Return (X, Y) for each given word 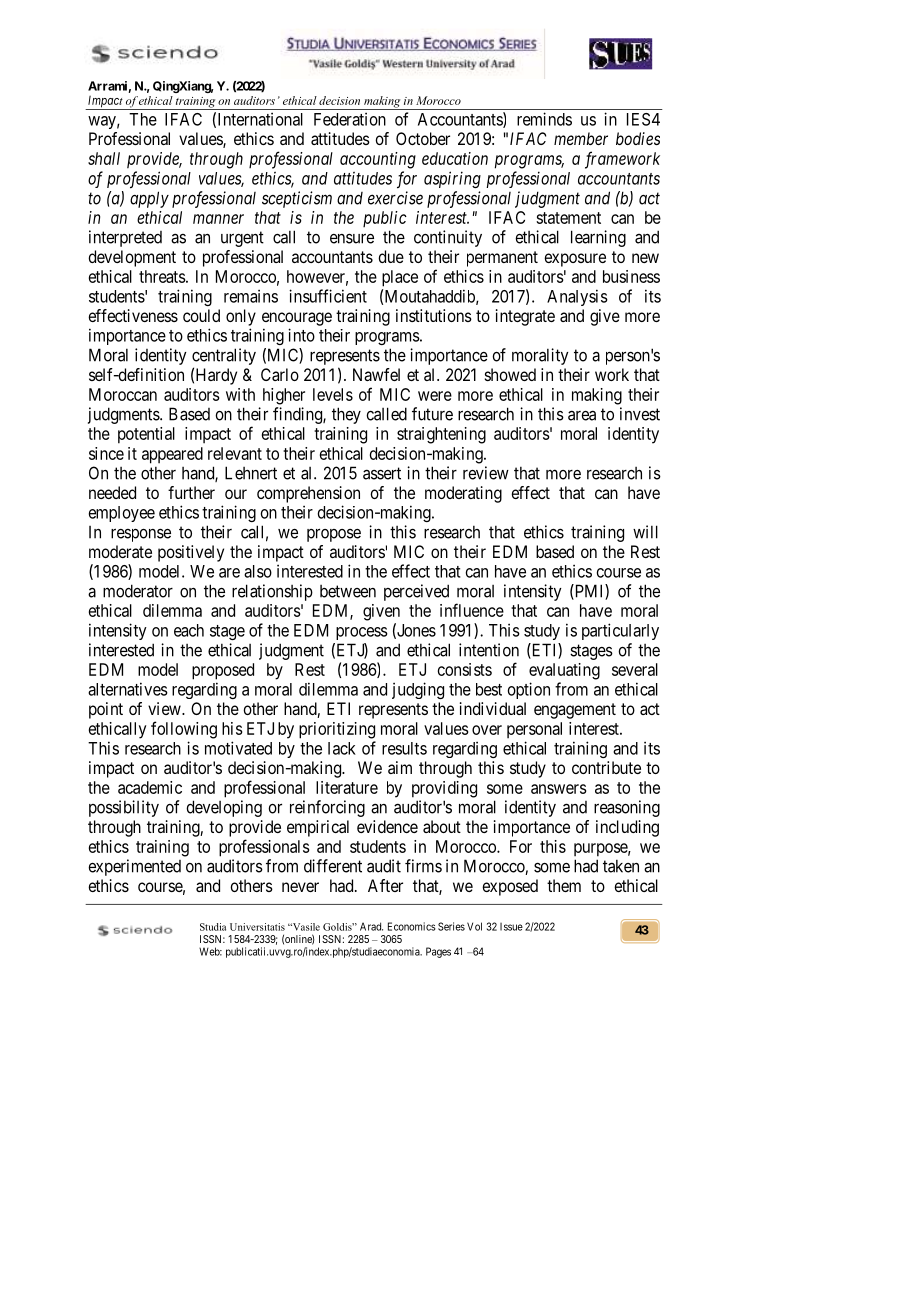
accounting (378, 160)
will (645, 532)
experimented (134, 867)
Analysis (577, 297)
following (184, 730)
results (404, 748)
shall (104, 158)
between (348, 591)
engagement (575, 711)
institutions (434, 315)
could (201, 315)
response (141, 535)
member (581, 138)
